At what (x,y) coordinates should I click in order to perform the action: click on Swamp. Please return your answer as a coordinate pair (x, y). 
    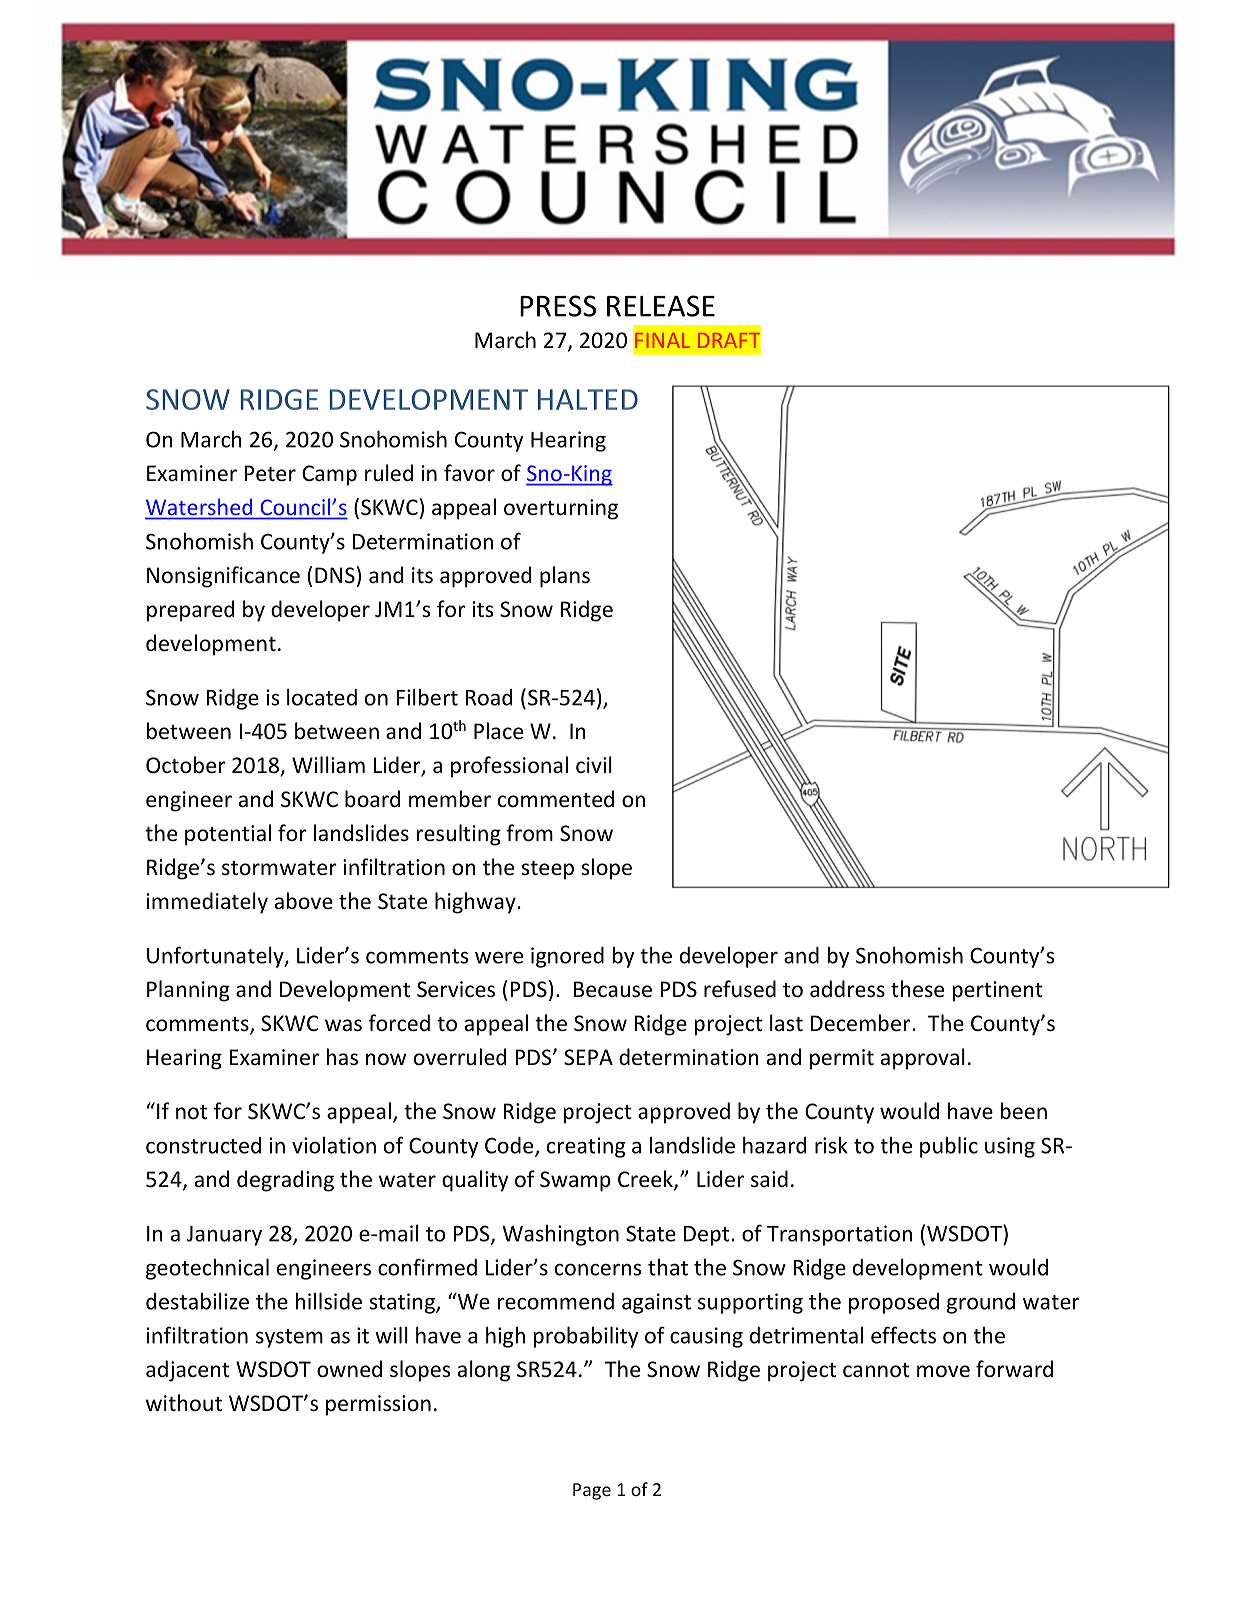
    Looking at the image, I should click on (575, 1181).
